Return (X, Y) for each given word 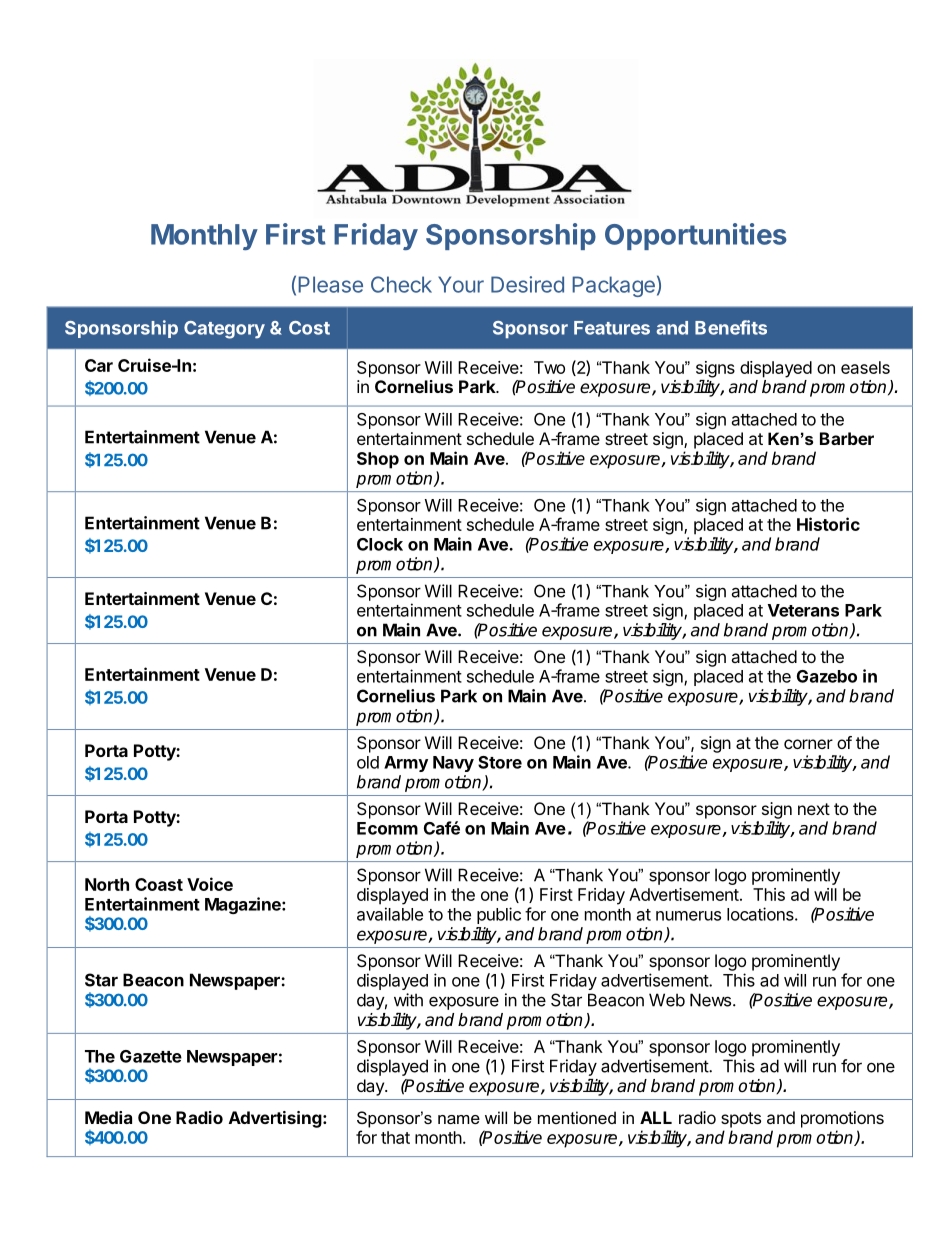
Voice (210, 884)
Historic (828, 524)
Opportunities (696, 236)
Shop (378, 460)
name (459, 1119)
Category (224, 330)
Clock (380, 544)
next (814, 809)
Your (461, 284)
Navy (453, 764)
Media (108, 1117)
